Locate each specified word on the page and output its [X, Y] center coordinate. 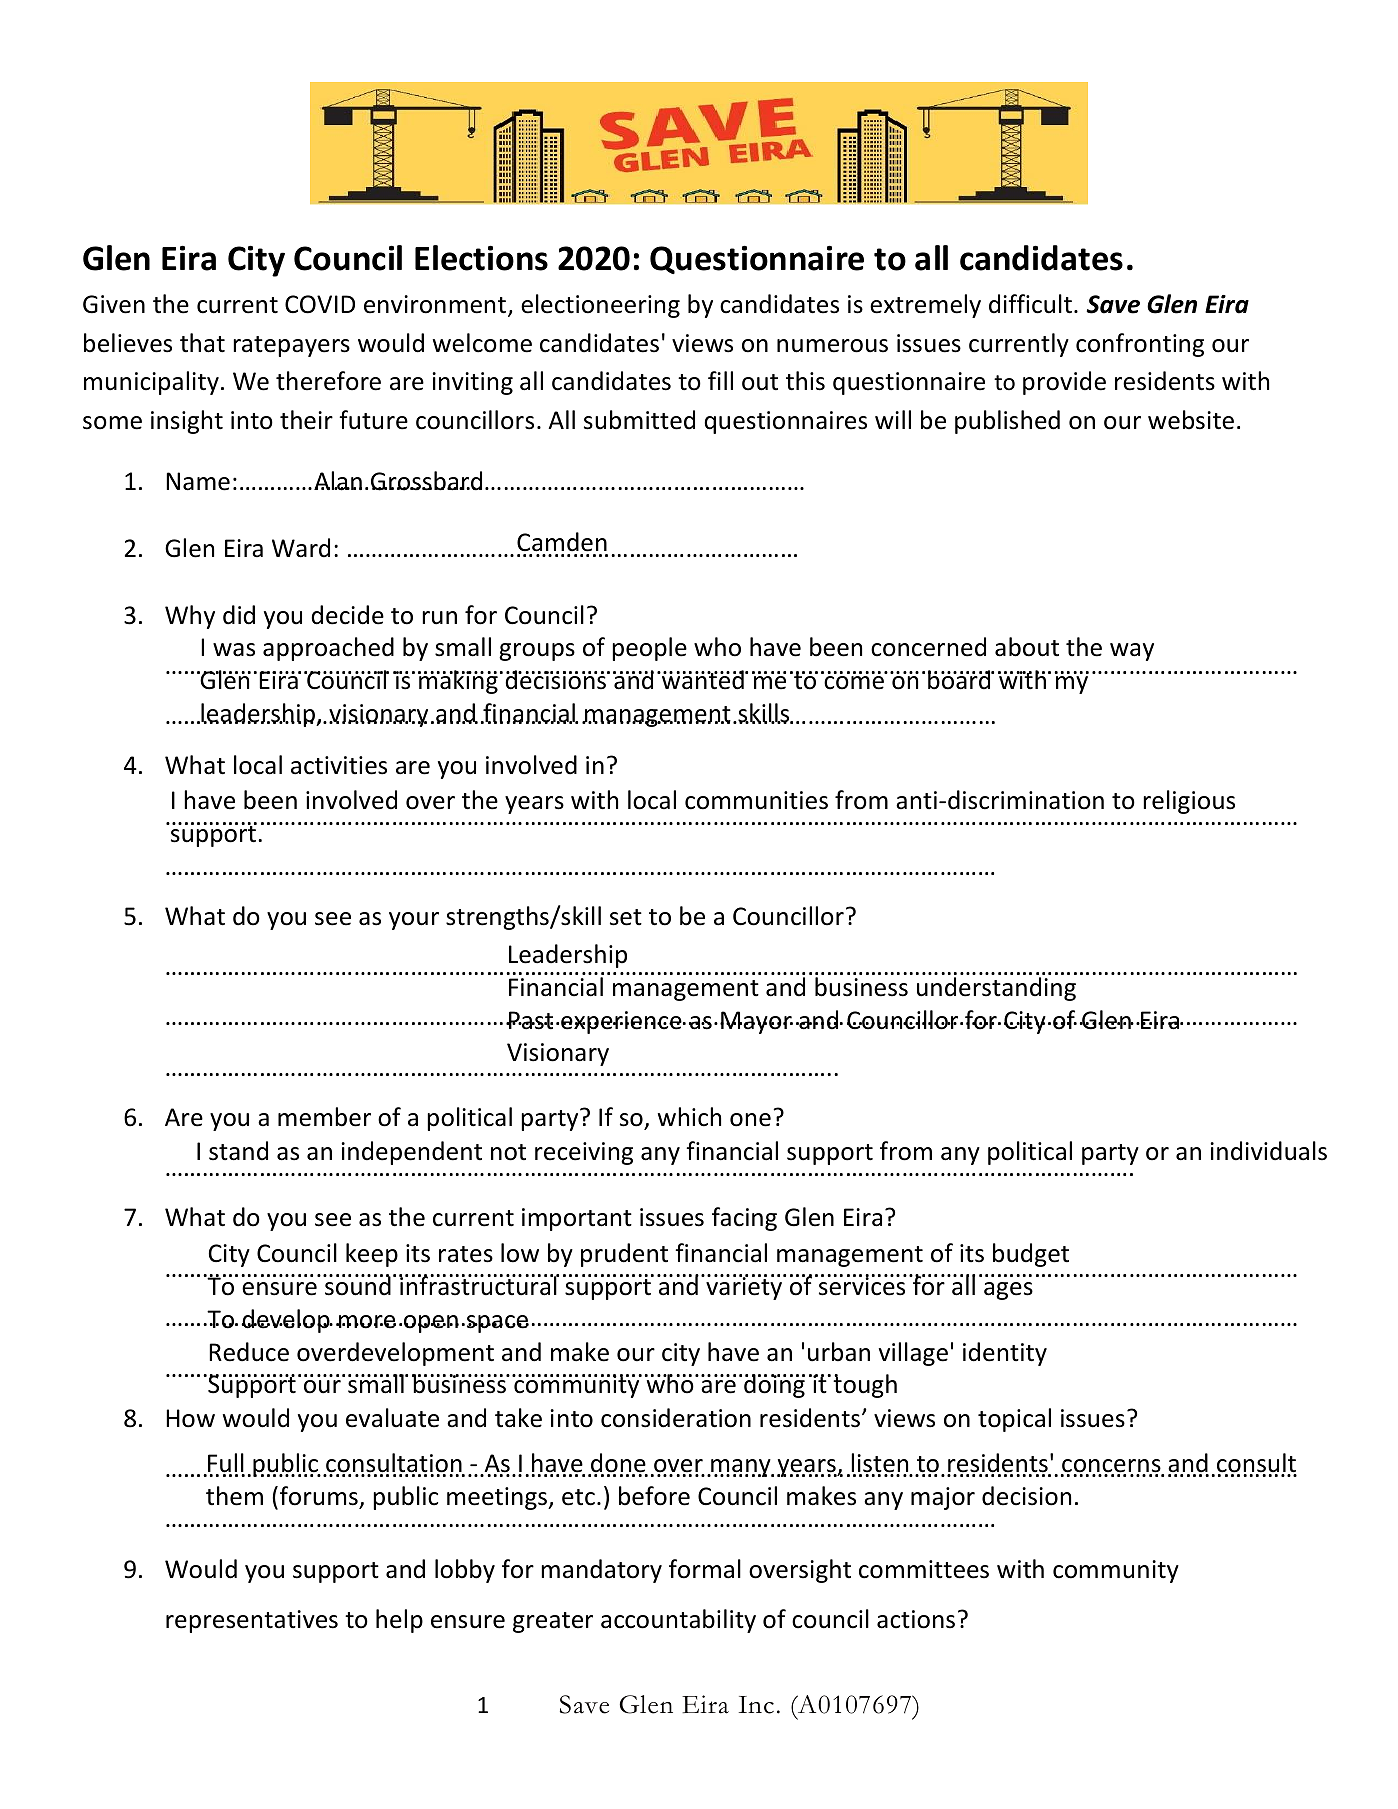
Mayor [756, 1022]
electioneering [600, 306]
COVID [320, 304]
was [234, 650]
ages [1008, 1291]
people [649, 649]
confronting [1140, 345]
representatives [252, 1621]
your [414, 921]
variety [744, 1287]
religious [1189, 802]
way [1132, 652]
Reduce [249, 1352]
